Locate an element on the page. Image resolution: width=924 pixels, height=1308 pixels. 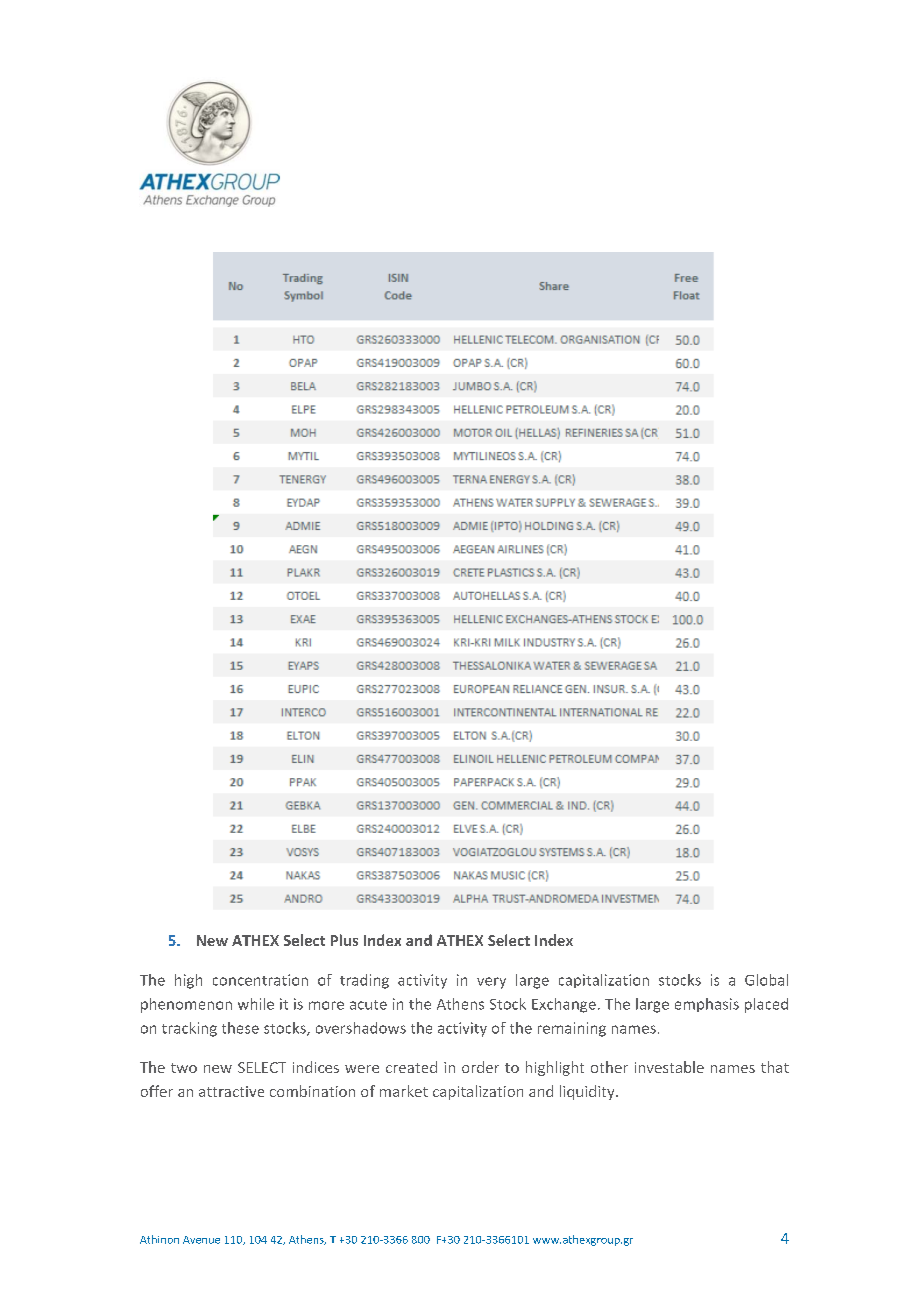
combination is located at coordinates (312, 1091).
